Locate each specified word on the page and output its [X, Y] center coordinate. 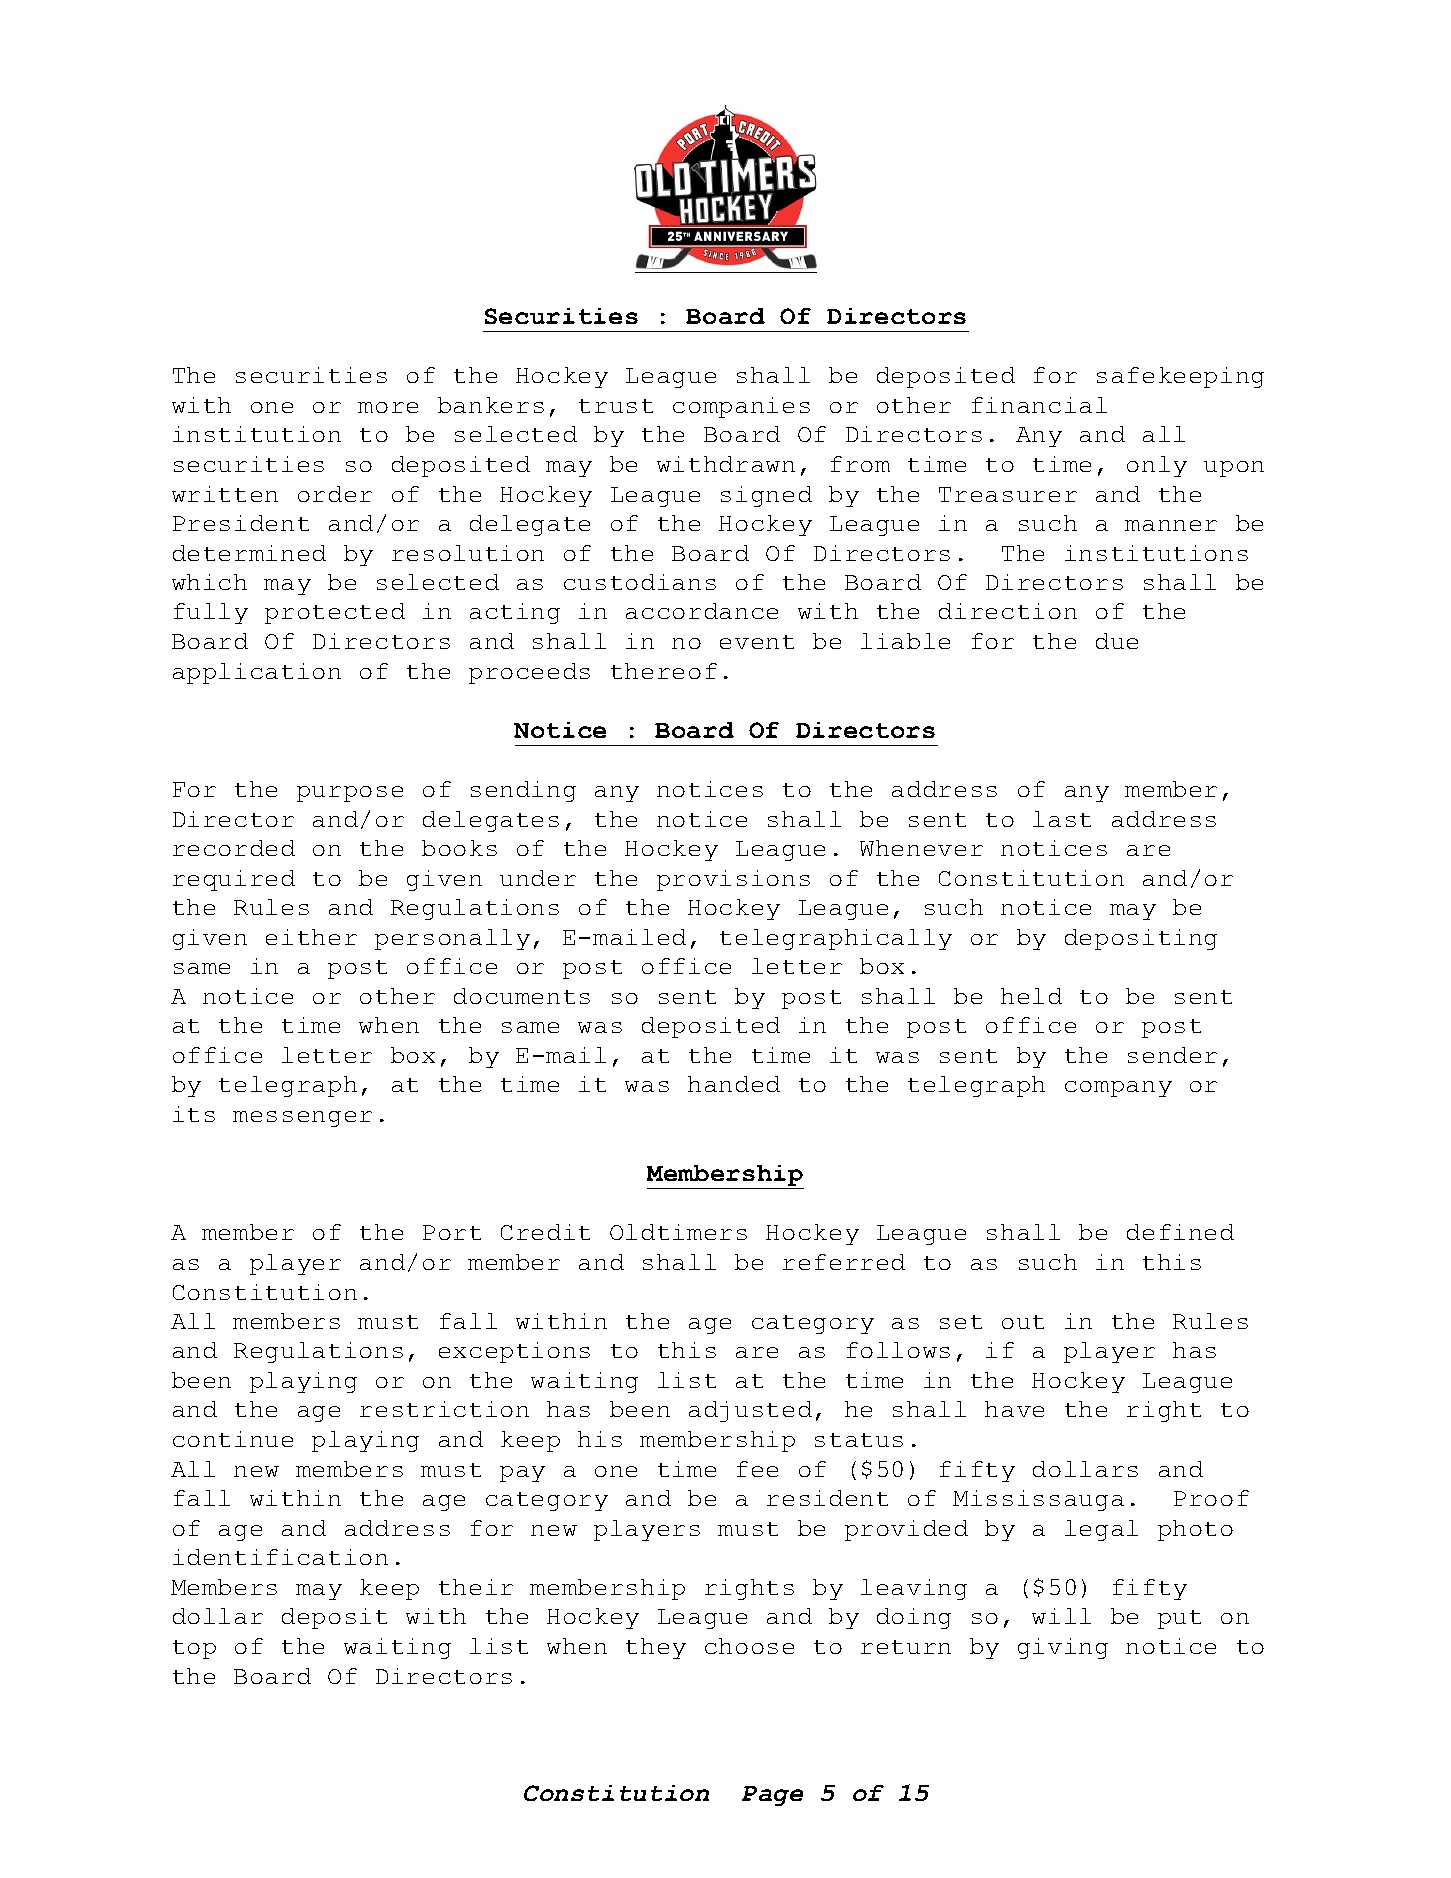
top [194, 1649]
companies [741, 407]
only [1157, 466]
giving [1063, 1648]
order [335, 494]
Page [772, 1796]
